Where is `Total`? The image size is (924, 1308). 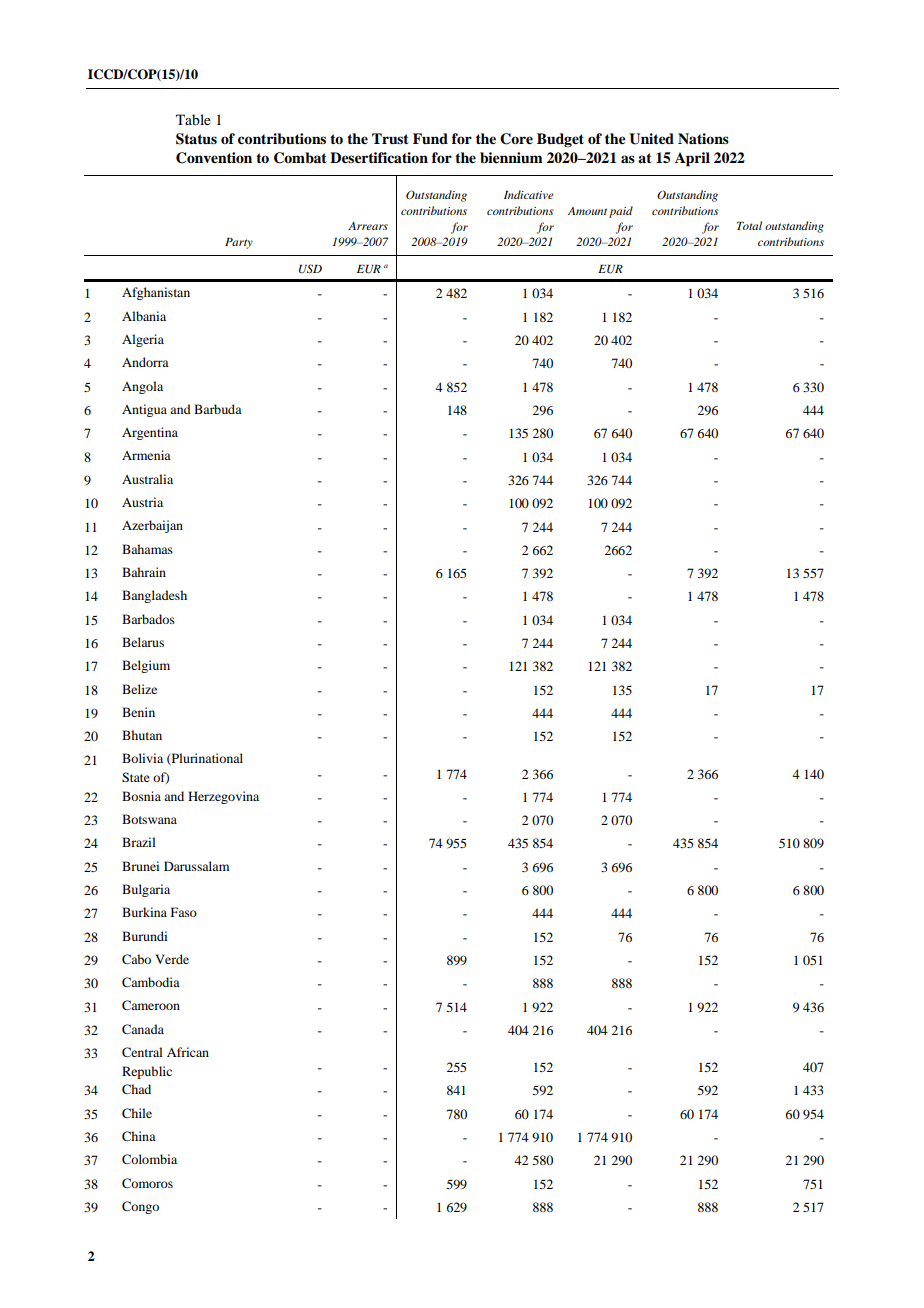 Total is located at coordinates (749, 225).
